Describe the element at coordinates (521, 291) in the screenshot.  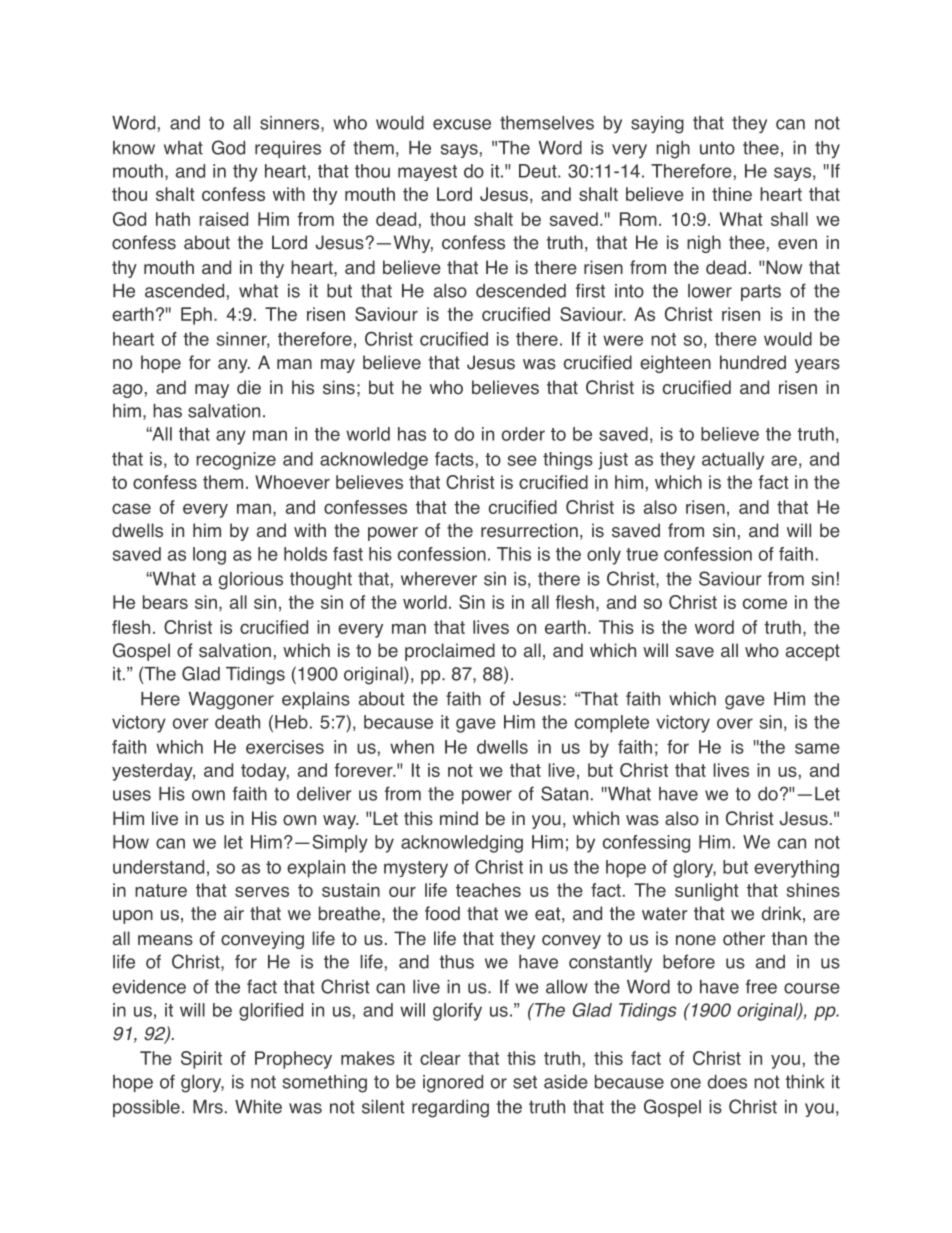
I see `descended` at that location.
